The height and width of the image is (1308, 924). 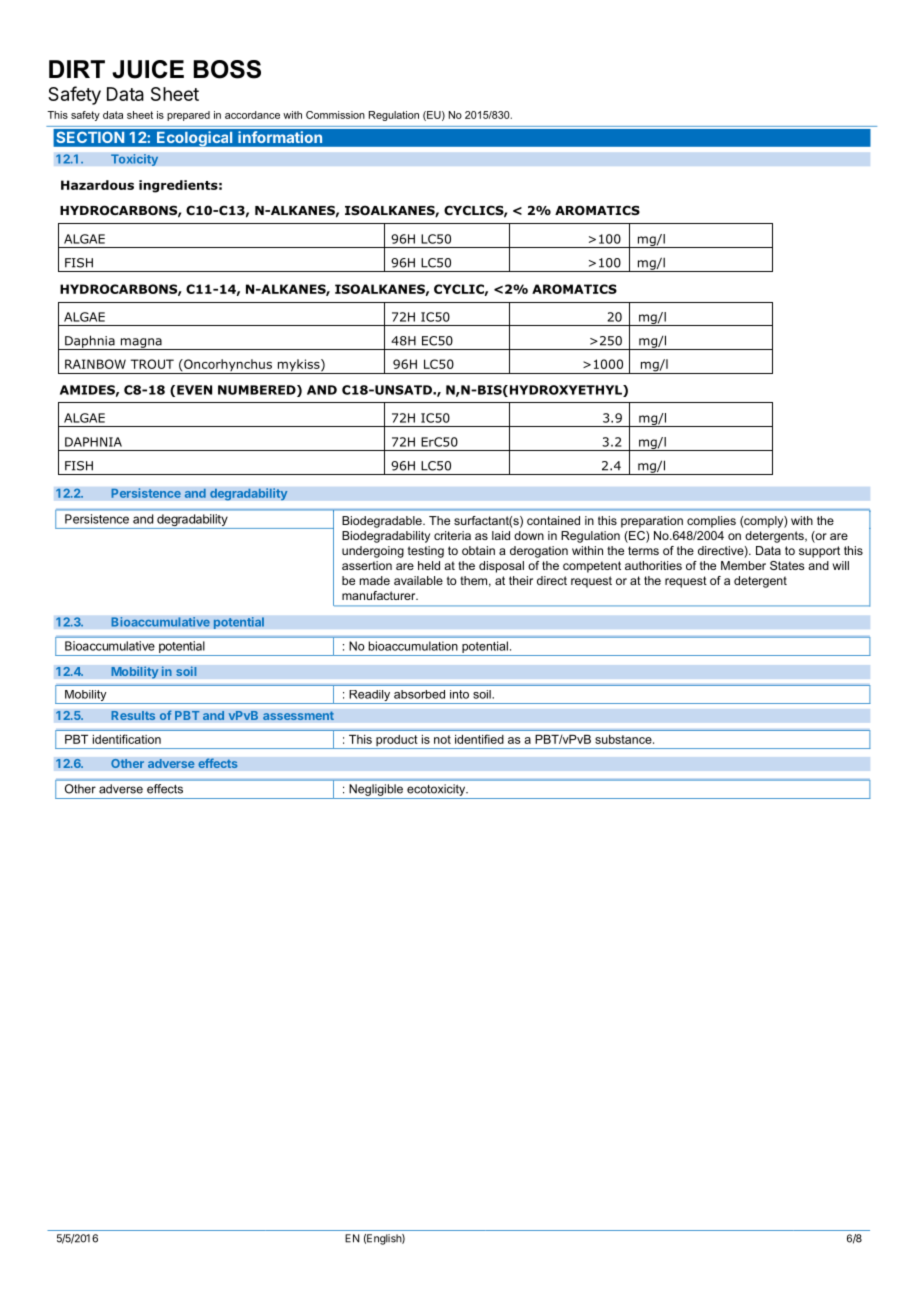 I want to click on accordance, so click(x=252, y=115).
